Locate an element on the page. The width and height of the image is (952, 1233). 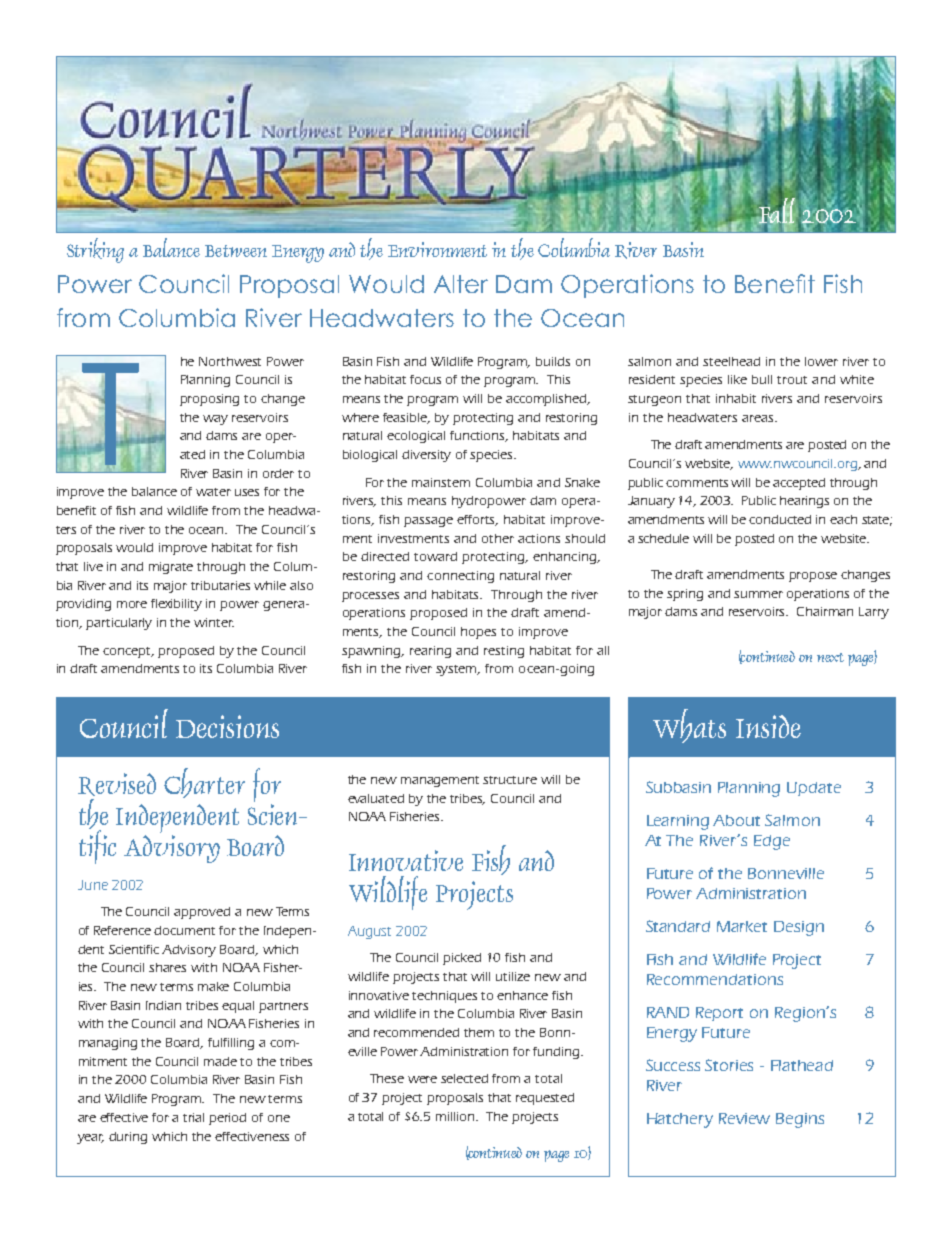
system is located at coordinates (458, 670).
